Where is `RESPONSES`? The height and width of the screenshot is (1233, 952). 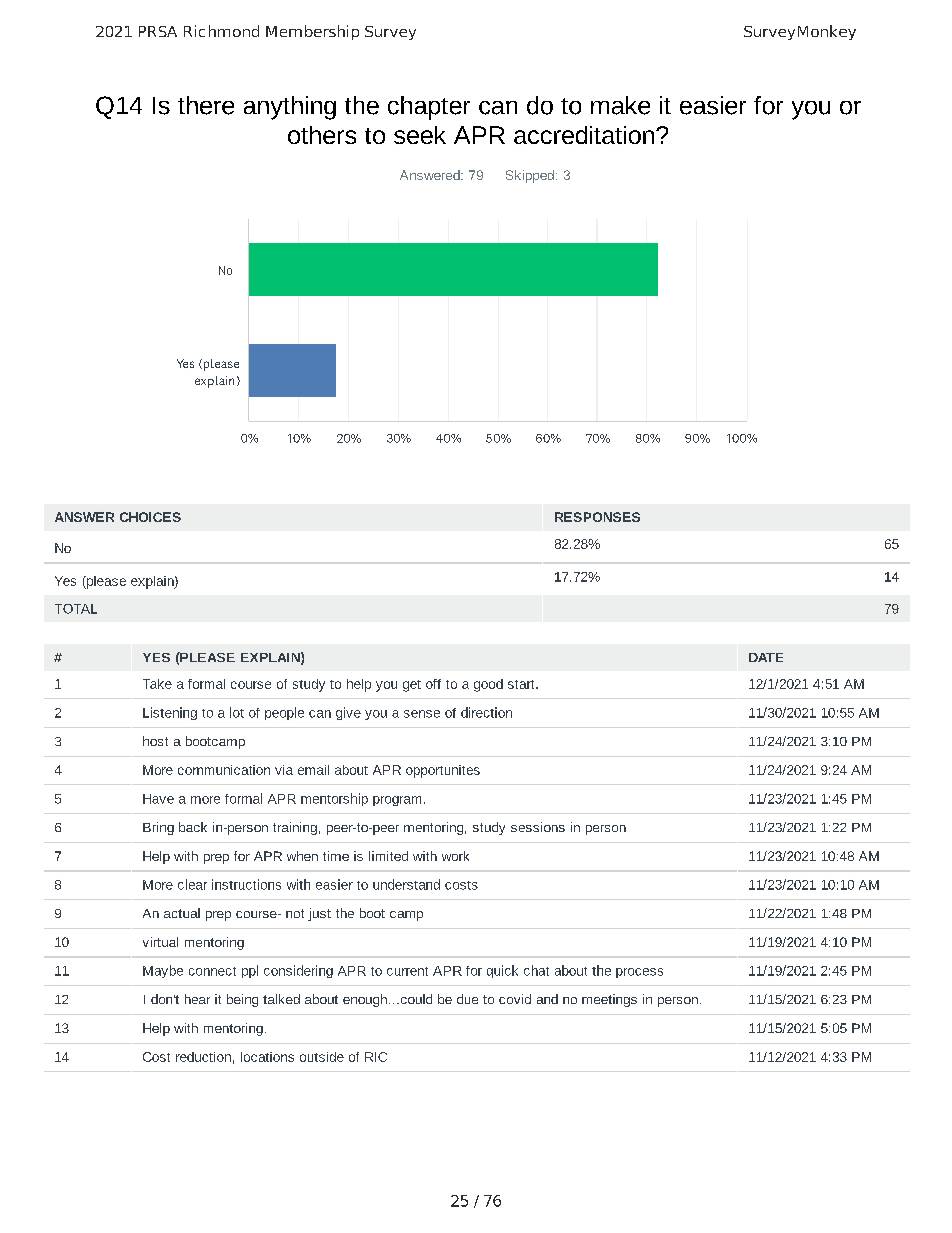 RESPONSES is located at coordinates (597, 517).
